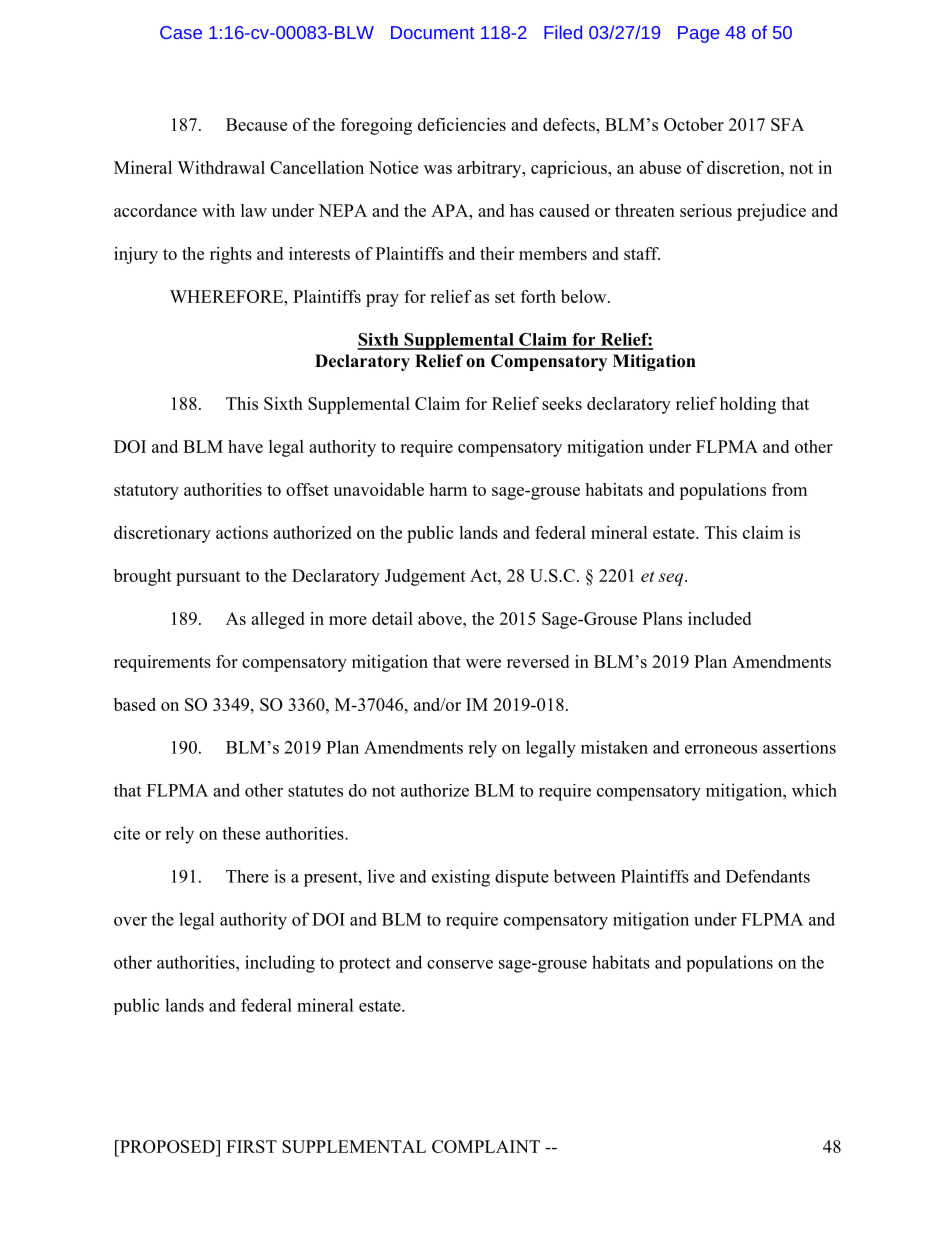  I want to click on these, so click(241, 833).
